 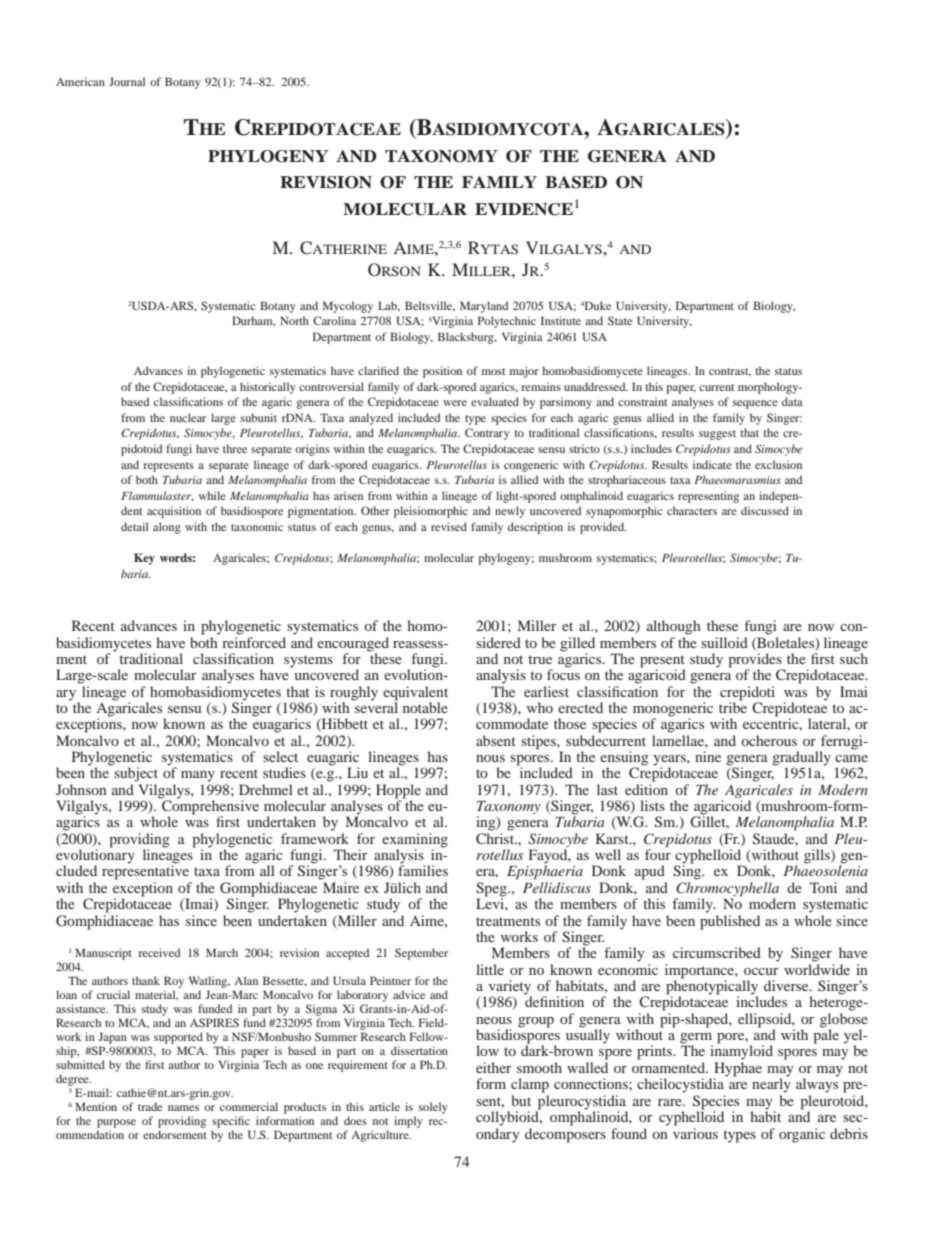 I want to click on trade, so click(x=150, y=1106).
